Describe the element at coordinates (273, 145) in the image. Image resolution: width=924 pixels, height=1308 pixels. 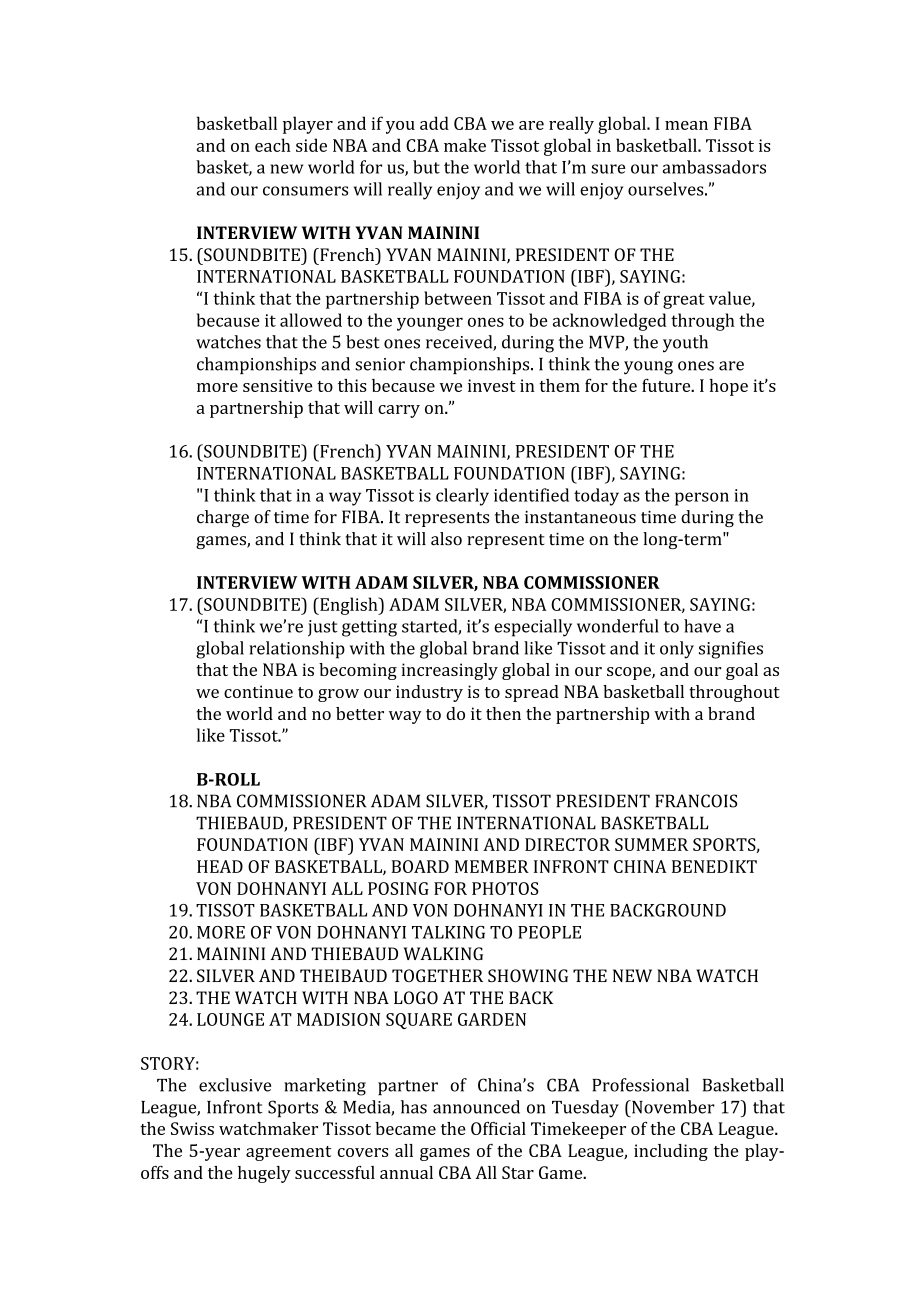
I see `each` at that location.
